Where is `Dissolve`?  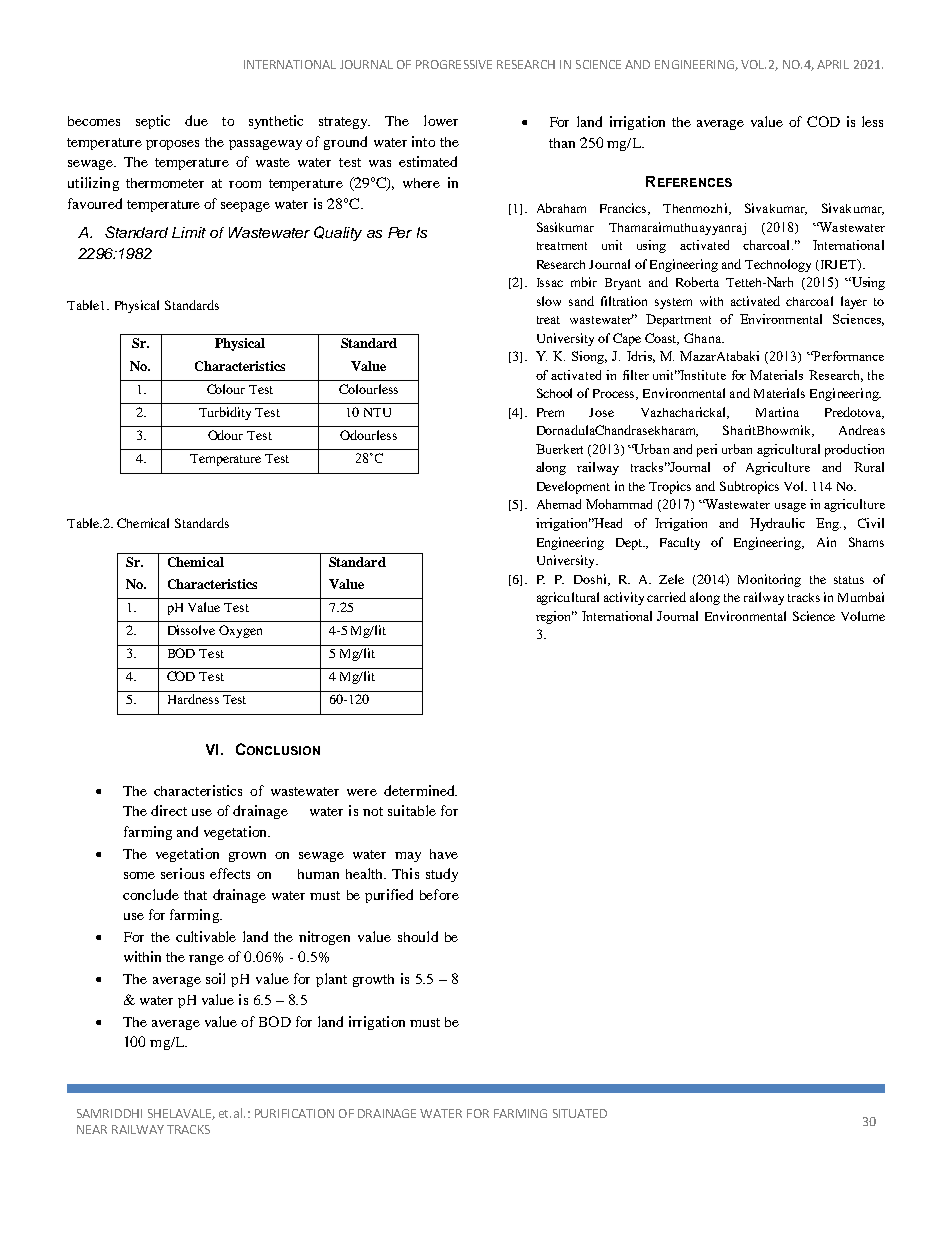
Dissolve is located at coordinates (191, 630).
